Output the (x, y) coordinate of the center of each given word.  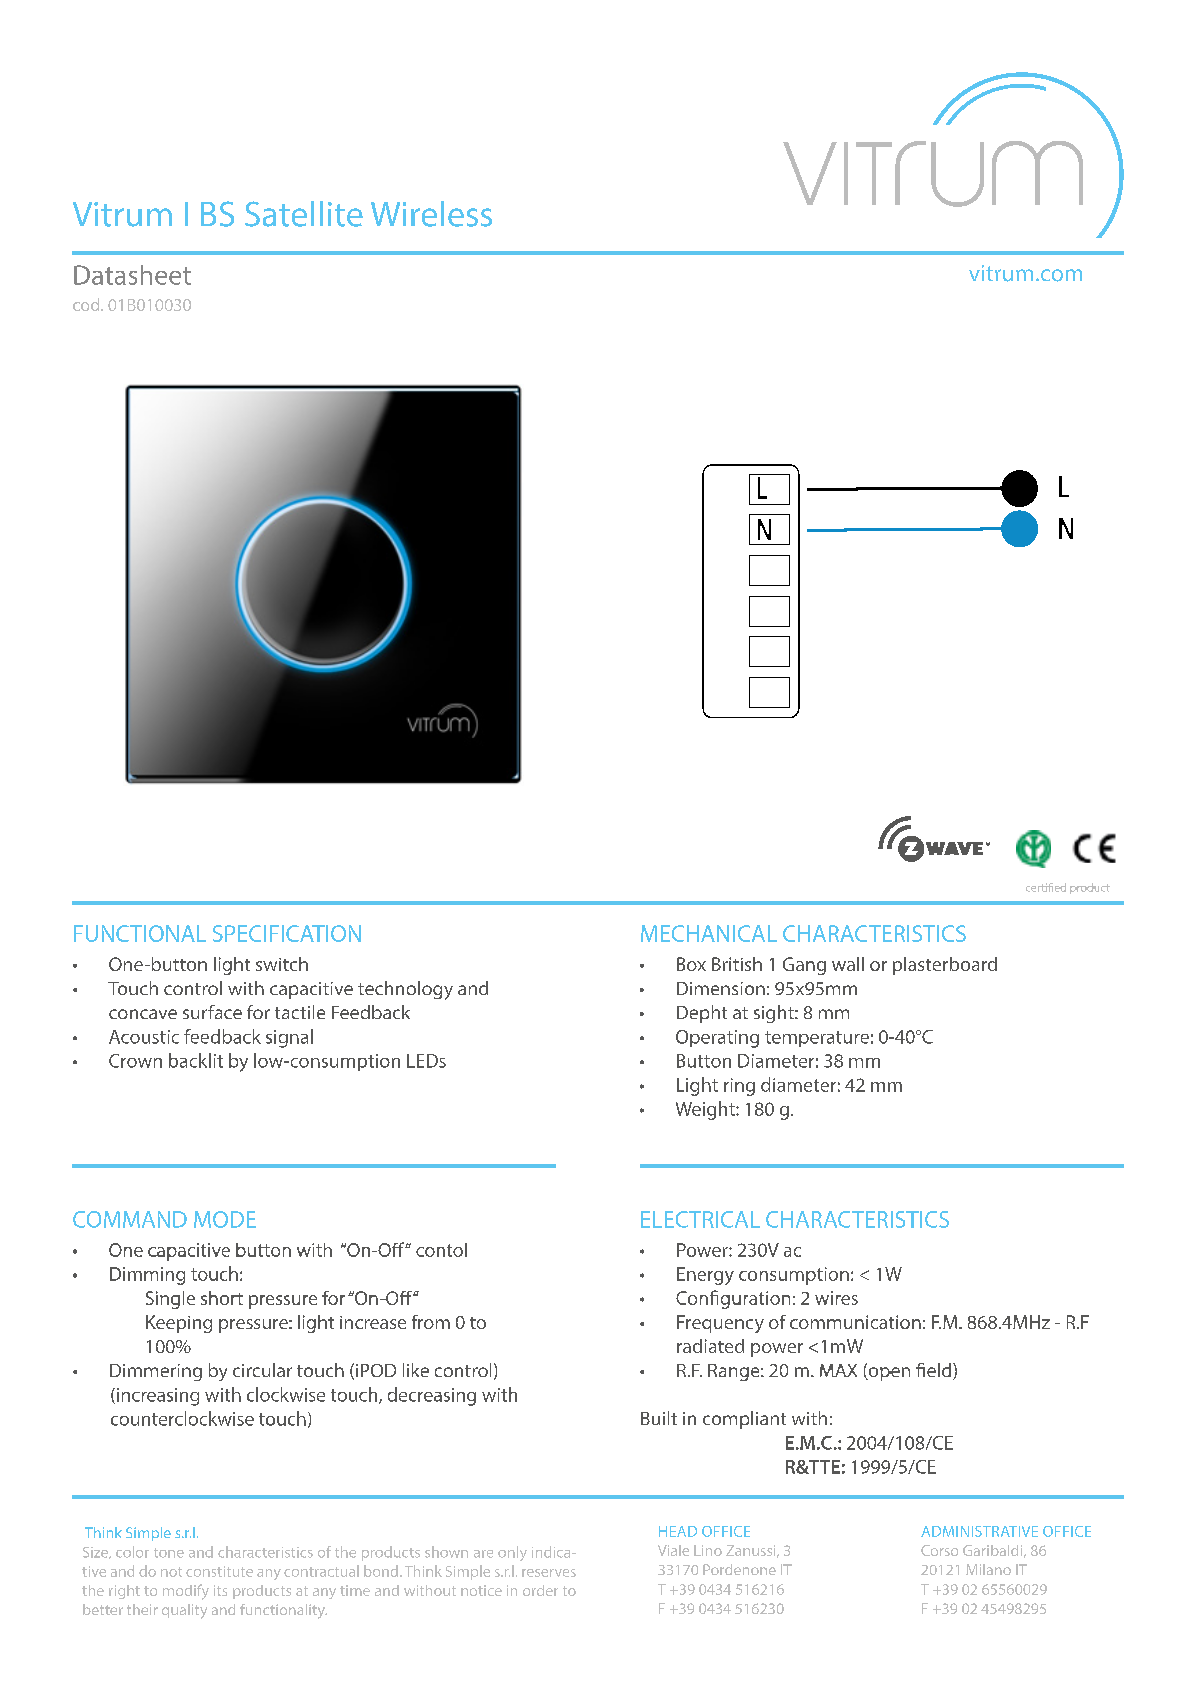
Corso (939, 1550)
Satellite (304, 214)
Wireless (431, 214)
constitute (219, 1571)
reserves (549, 1573)
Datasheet (132, 275)
